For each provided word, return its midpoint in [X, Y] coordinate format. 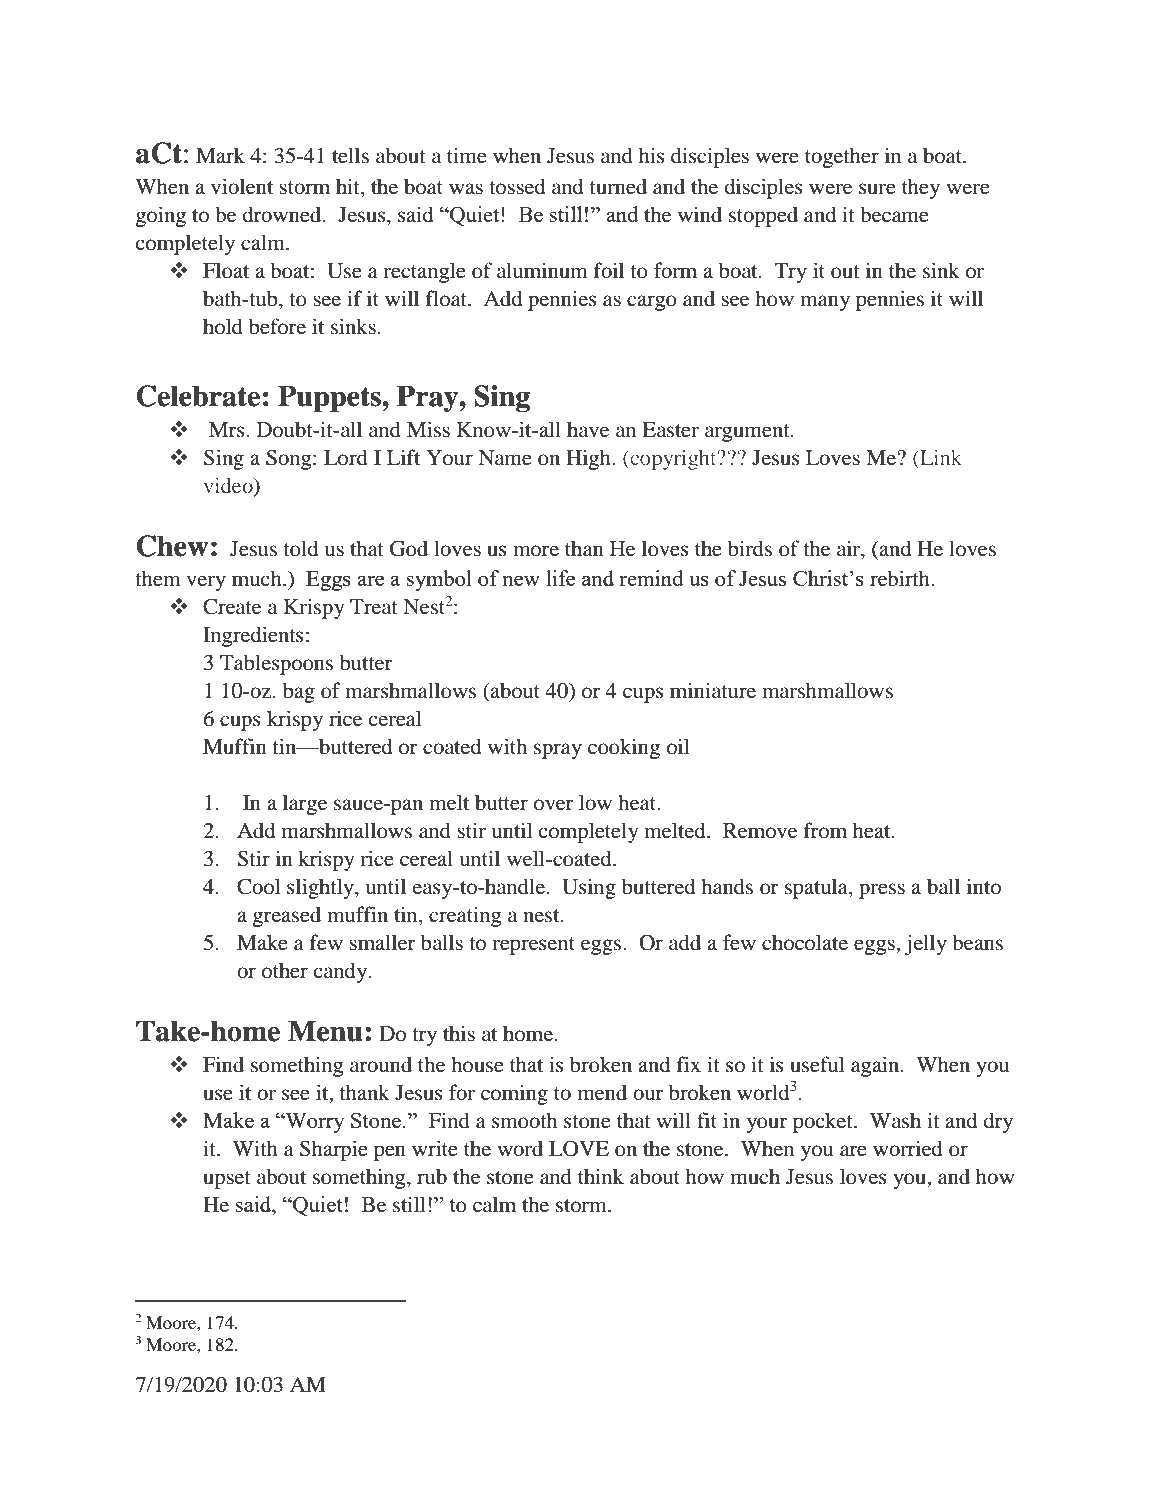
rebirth [901, 578]
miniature [713, 690]
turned [618, 186]
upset [227, 1180]
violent [242, 186]
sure [877, 189]
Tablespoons [276, 664]
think [601, 1176]
